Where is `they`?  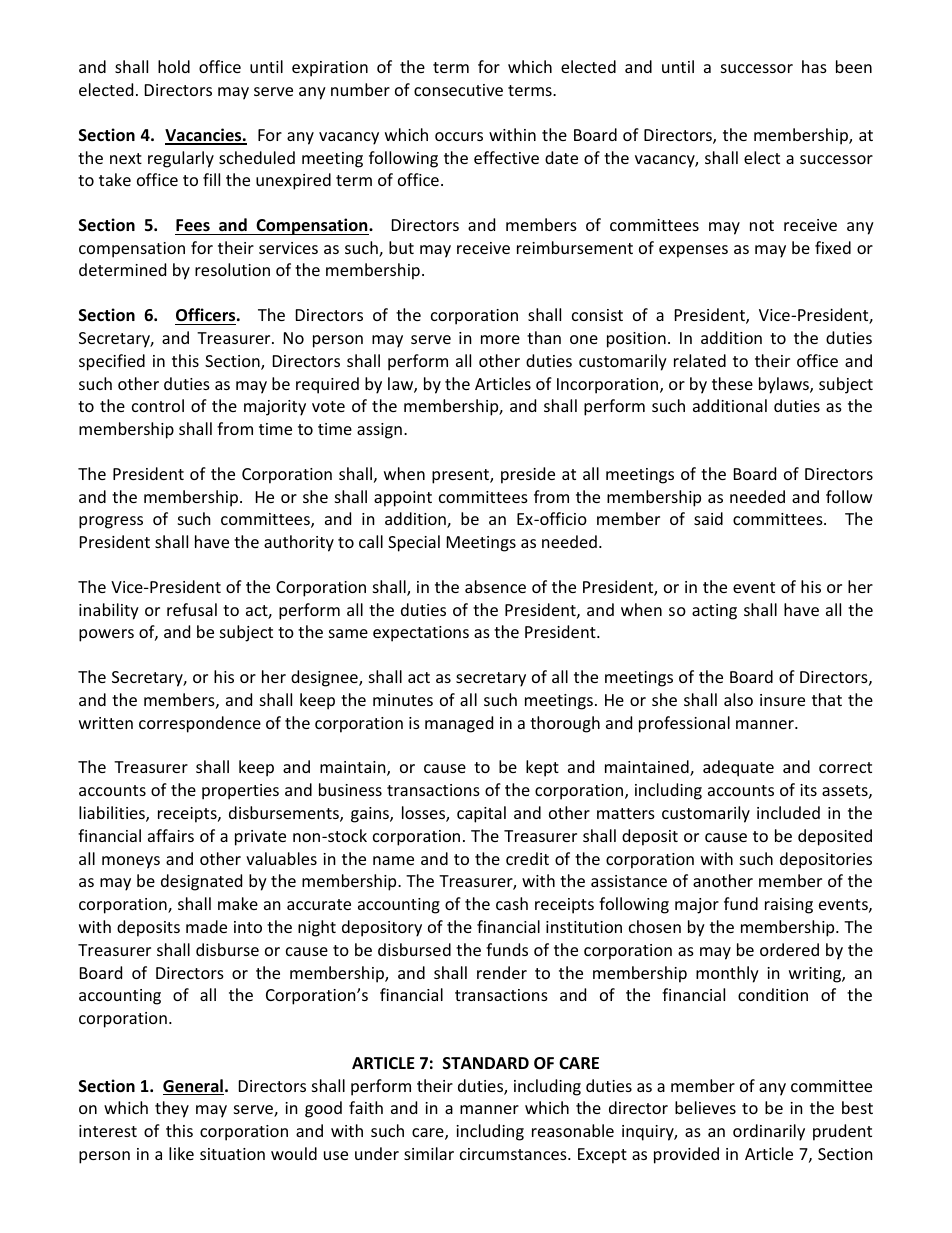
they is located at coordinates (172, 1109).
